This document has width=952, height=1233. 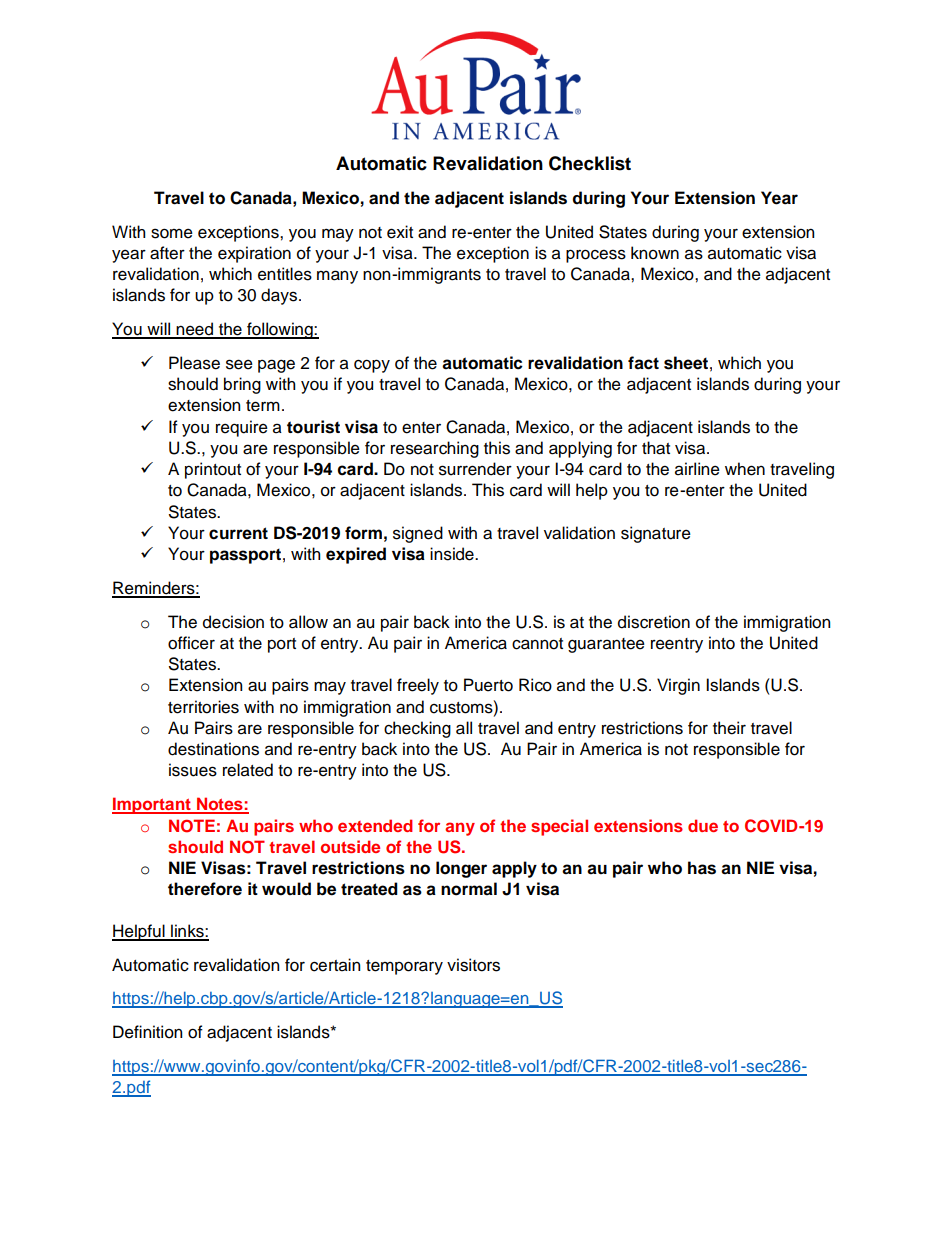 I want to click on Definition, so click(x=147, y=1032).
